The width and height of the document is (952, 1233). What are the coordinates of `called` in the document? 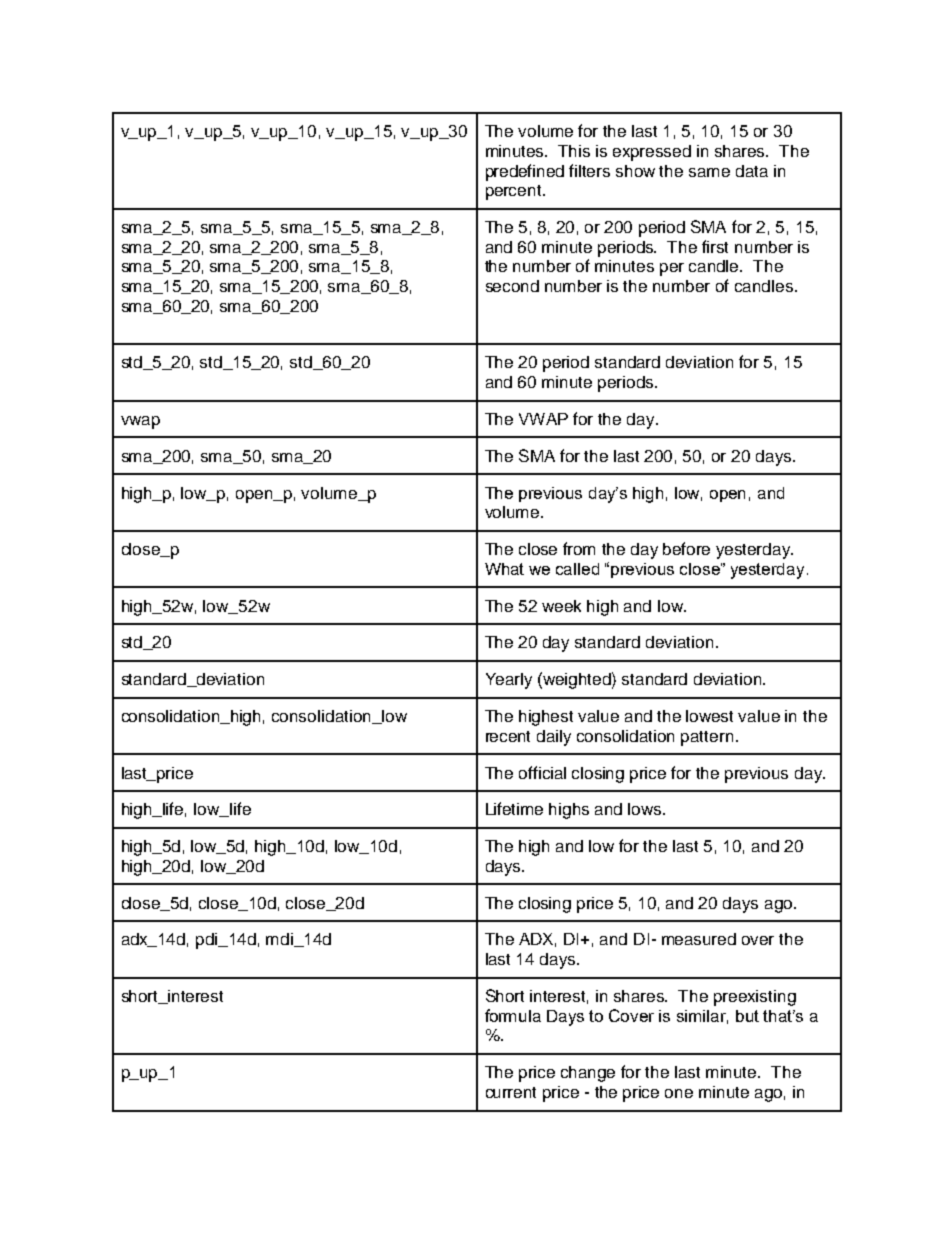 It's located at (577, 569).
